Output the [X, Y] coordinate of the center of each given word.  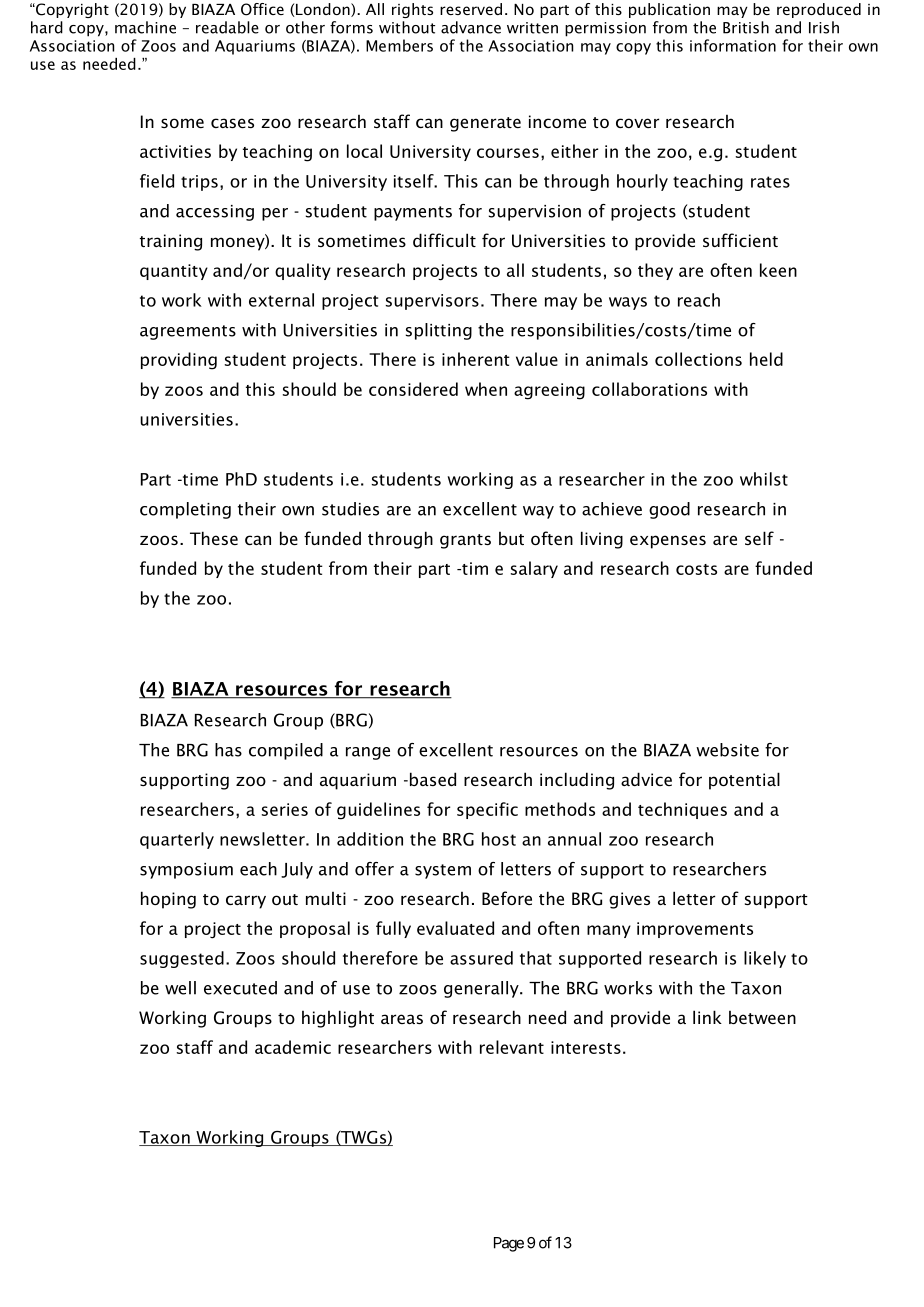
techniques [682, 810]
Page [509, 1244]
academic [293, 1047]
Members [399, 45]
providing [179, 361]
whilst [764, 479]
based [433, 779]
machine [145, 27]
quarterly [177, 840]
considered [413, 389]
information [733, 45]
